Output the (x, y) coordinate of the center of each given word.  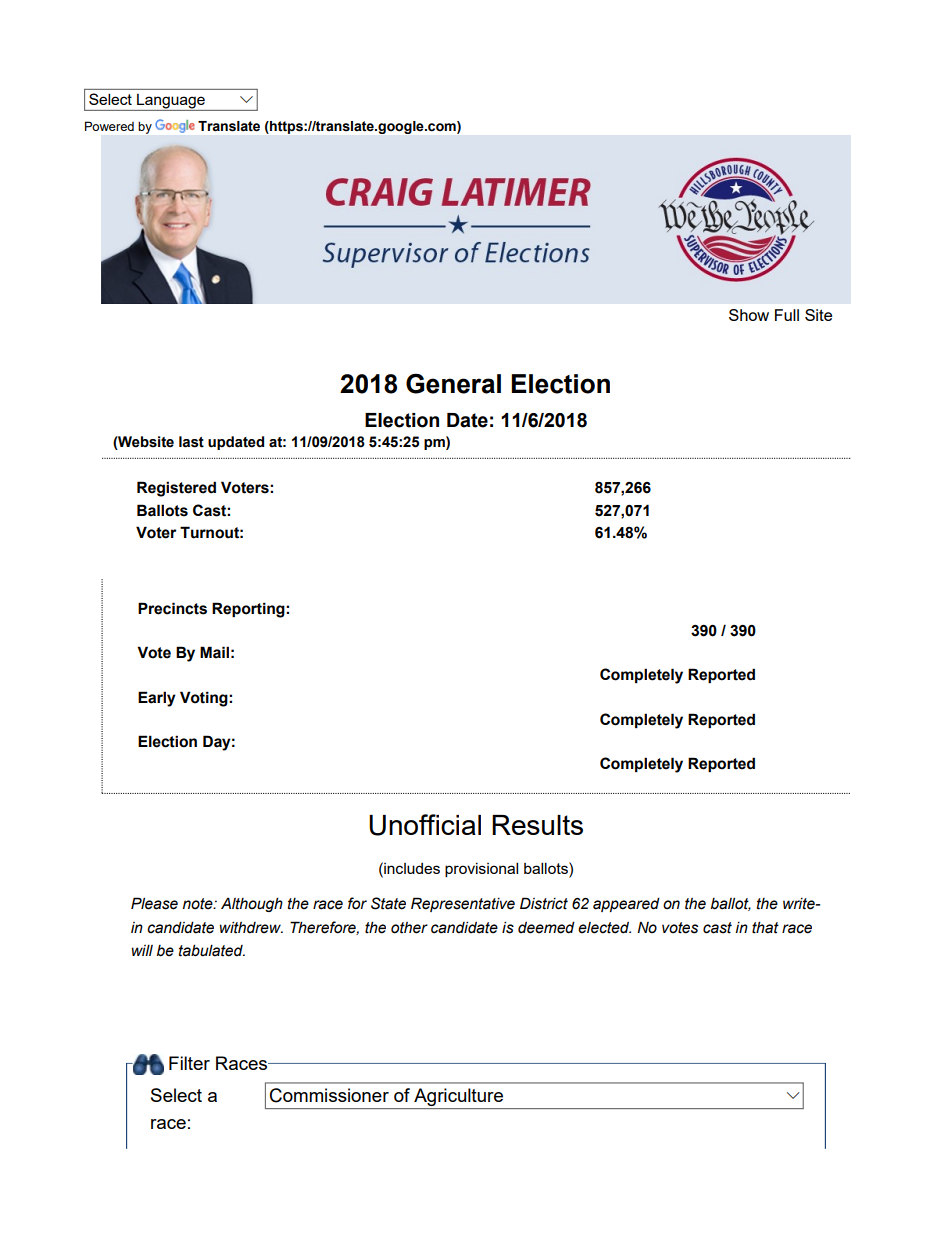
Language (171, 102)
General (453, 383)
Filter (189, 1063)
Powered (109, 126)
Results (537, 825)
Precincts (172, 608)
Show (749, 315)
